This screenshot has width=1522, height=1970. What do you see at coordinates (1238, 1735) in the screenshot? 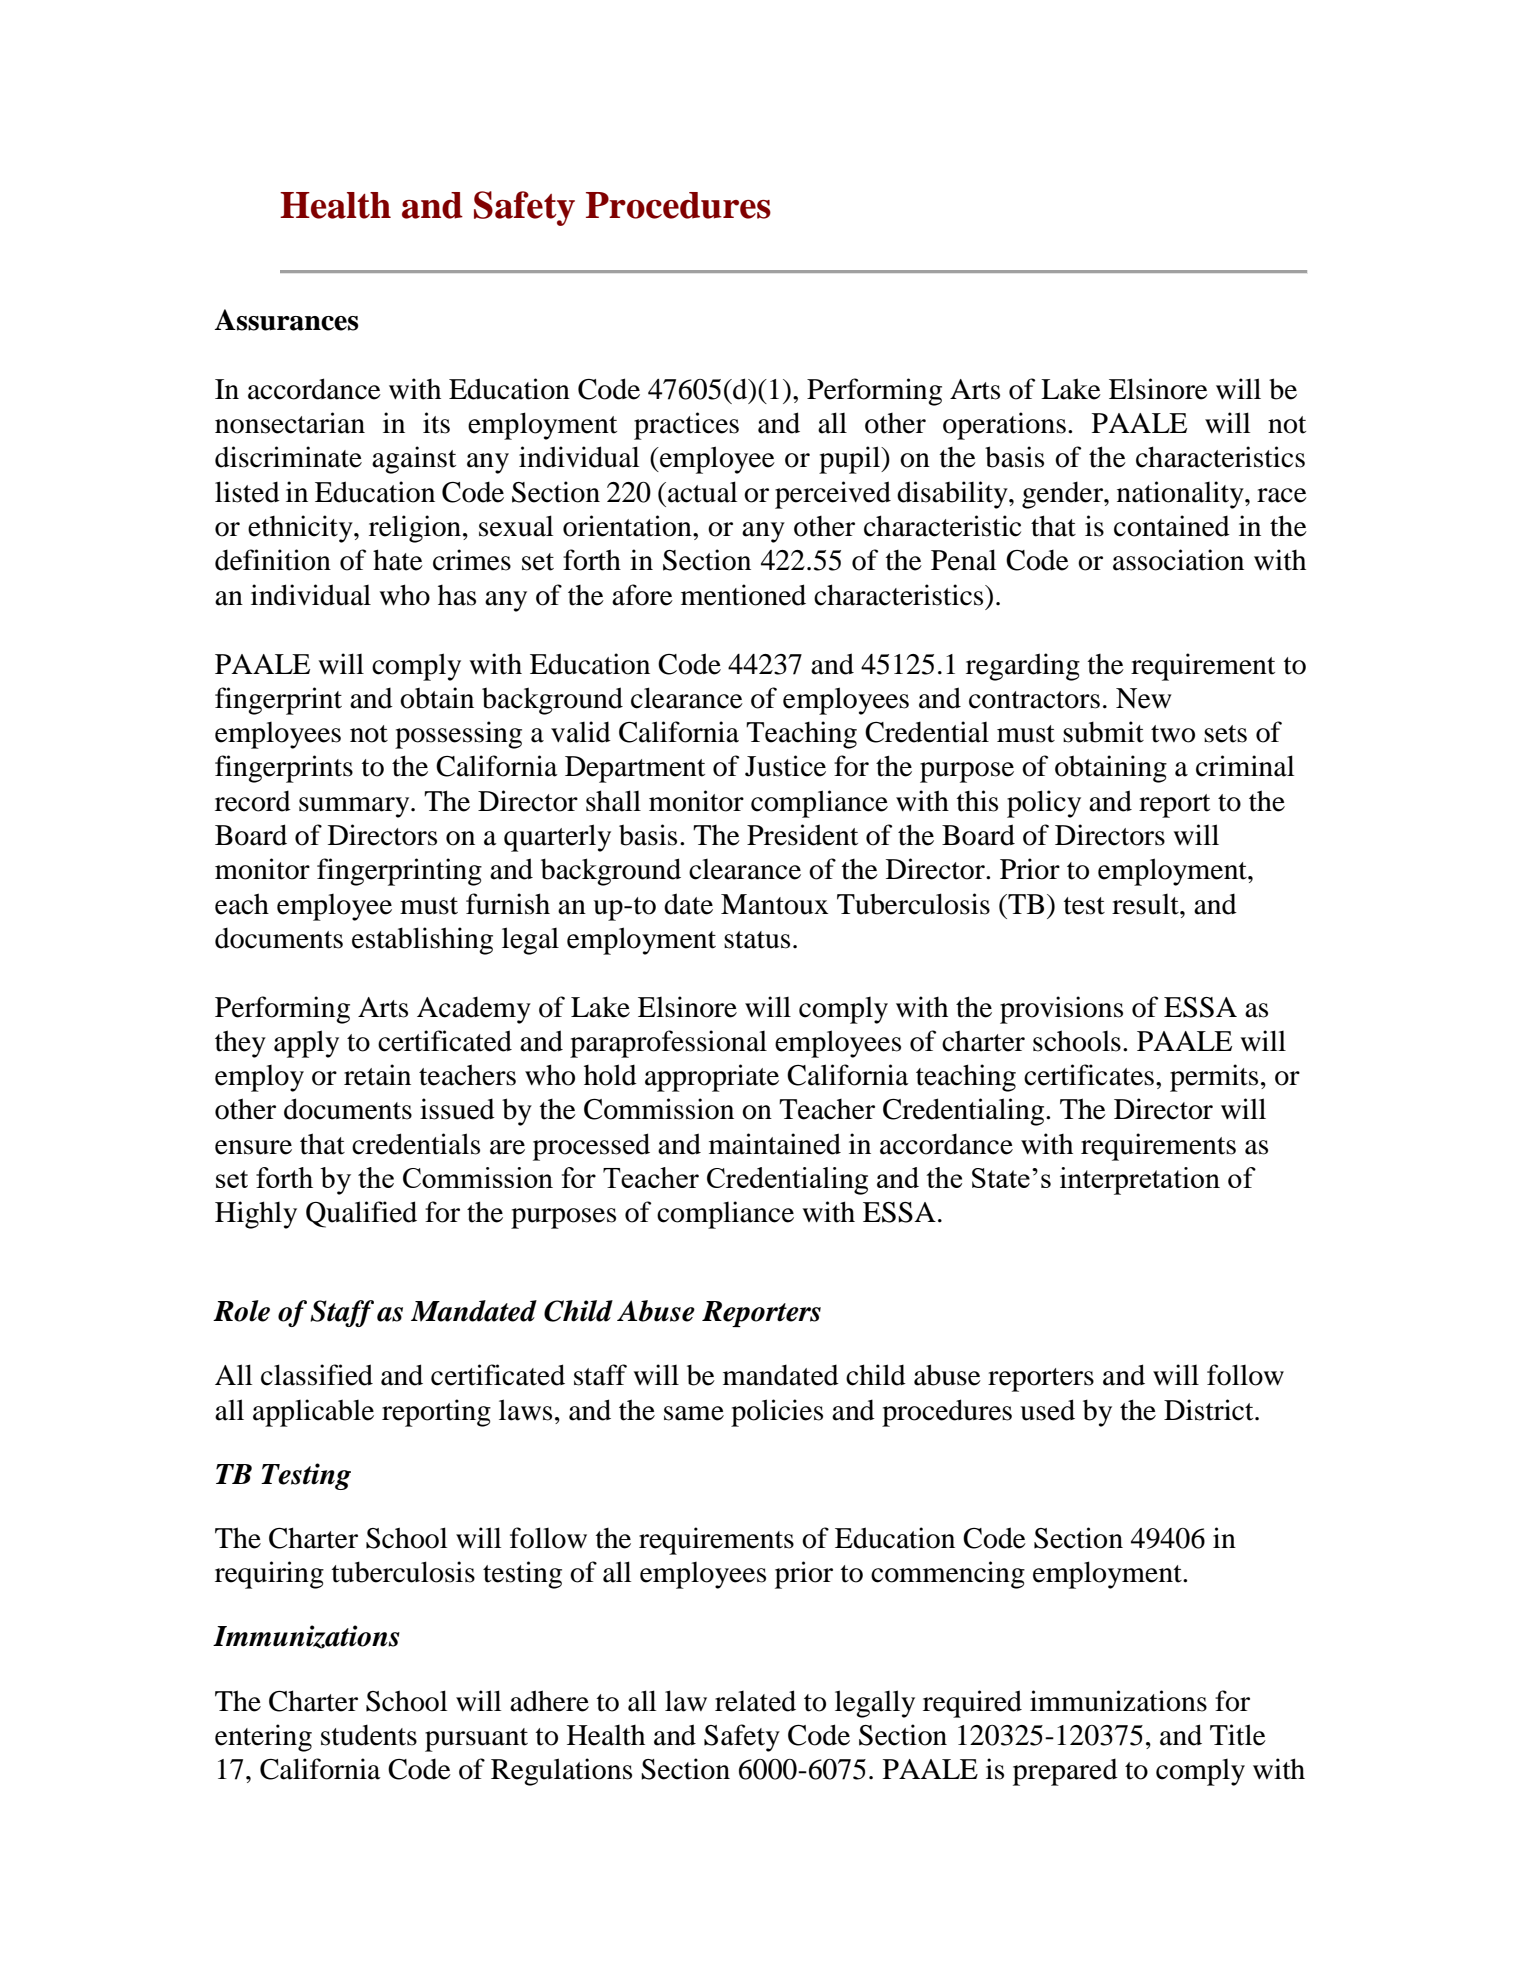
I see `Title` at bounding box center [1238, 1735].
